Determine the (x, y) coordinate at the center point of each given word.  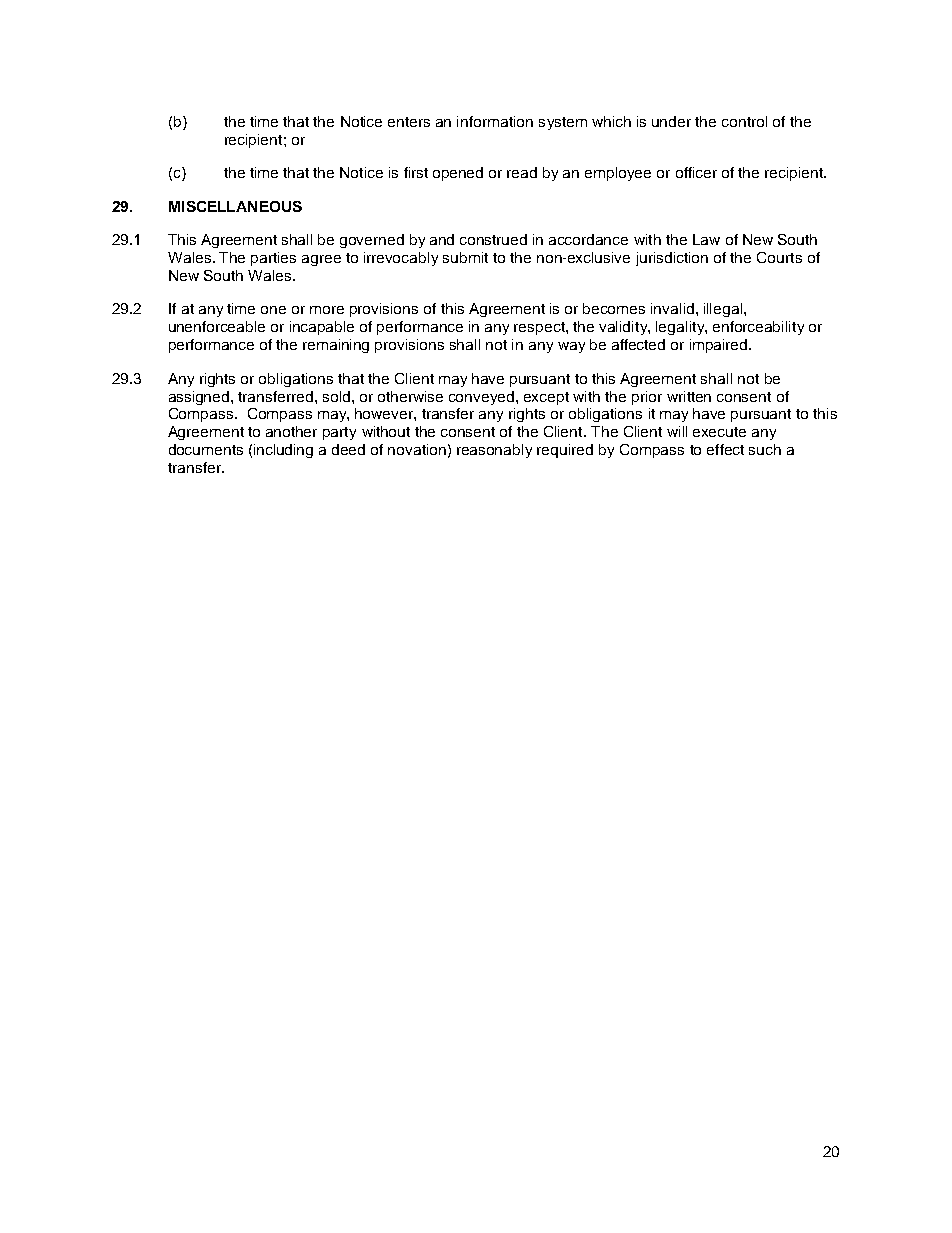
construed (493, 239)
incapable (322, 328)
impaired (720, 346)
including (283, 451)
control (744, 121)
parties (273, 259)
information (495, 121)
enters (409, 122)
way (571, 347)
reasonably (494, 451)
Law (706, 239)
